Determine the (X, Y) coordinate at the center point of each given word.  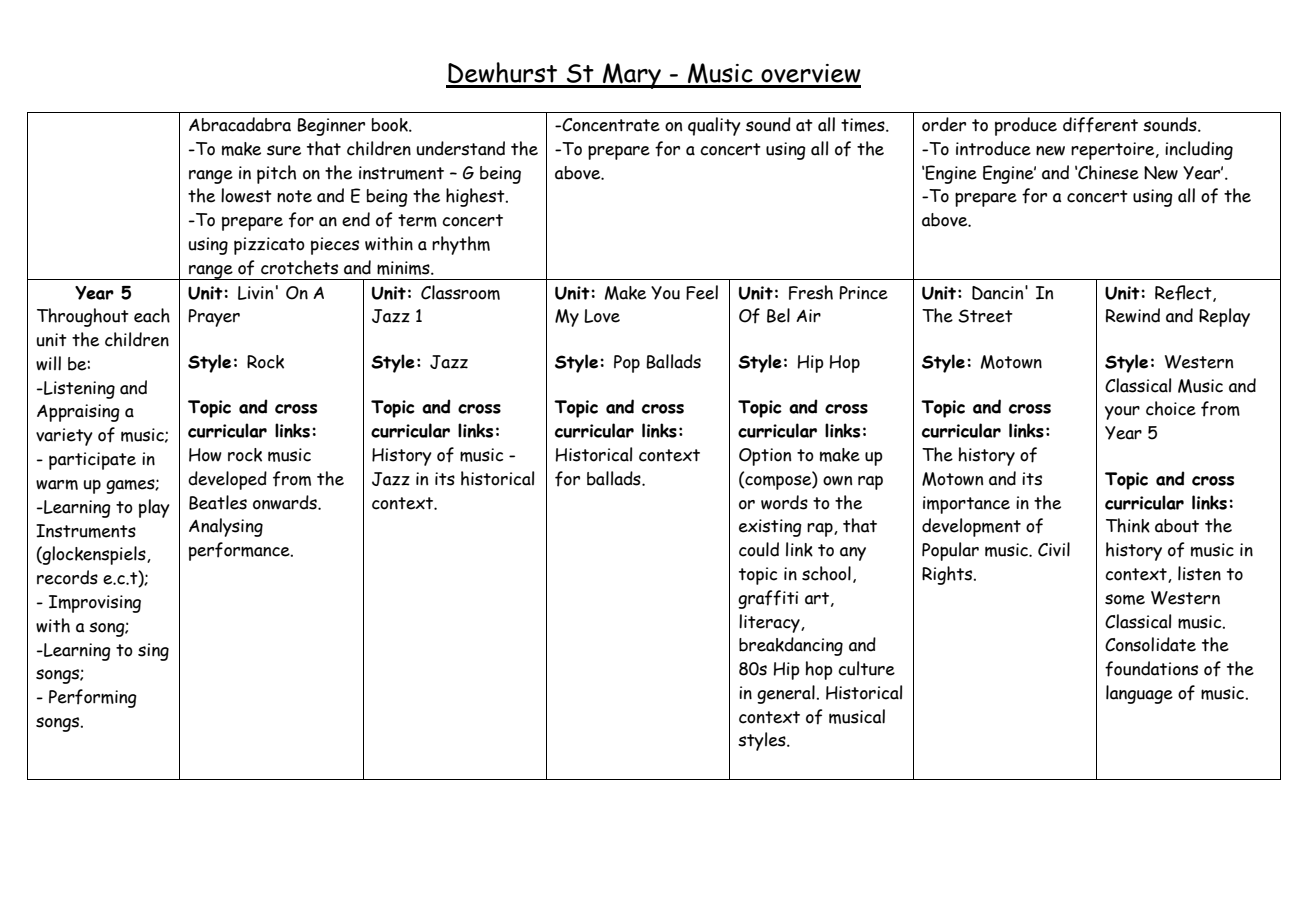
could (759, 549)
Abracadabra (240, 124)
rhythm (461, 245)
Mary (632, 76)
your (1122, 413)
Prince (863, 293)
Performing (93, 698)
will (48, 363)
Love (602, 316)
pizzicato (269, 246)
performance (240, 551)
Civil (1054, 549)
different (1100, 125)
